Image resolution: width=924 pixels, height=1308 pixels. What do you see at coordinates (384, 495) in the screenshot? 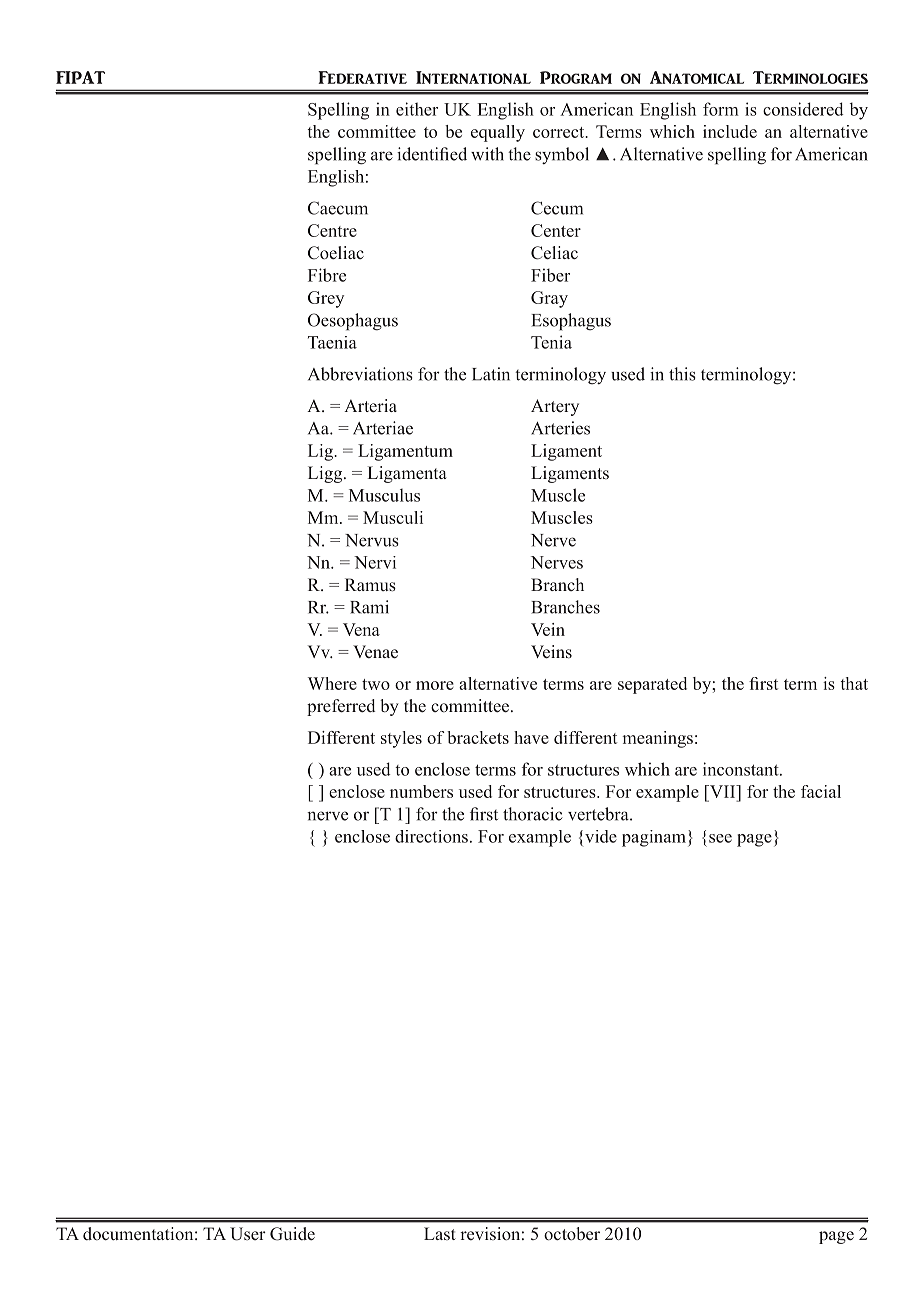
I see `Musculus` at bounding box center [384, 495].
